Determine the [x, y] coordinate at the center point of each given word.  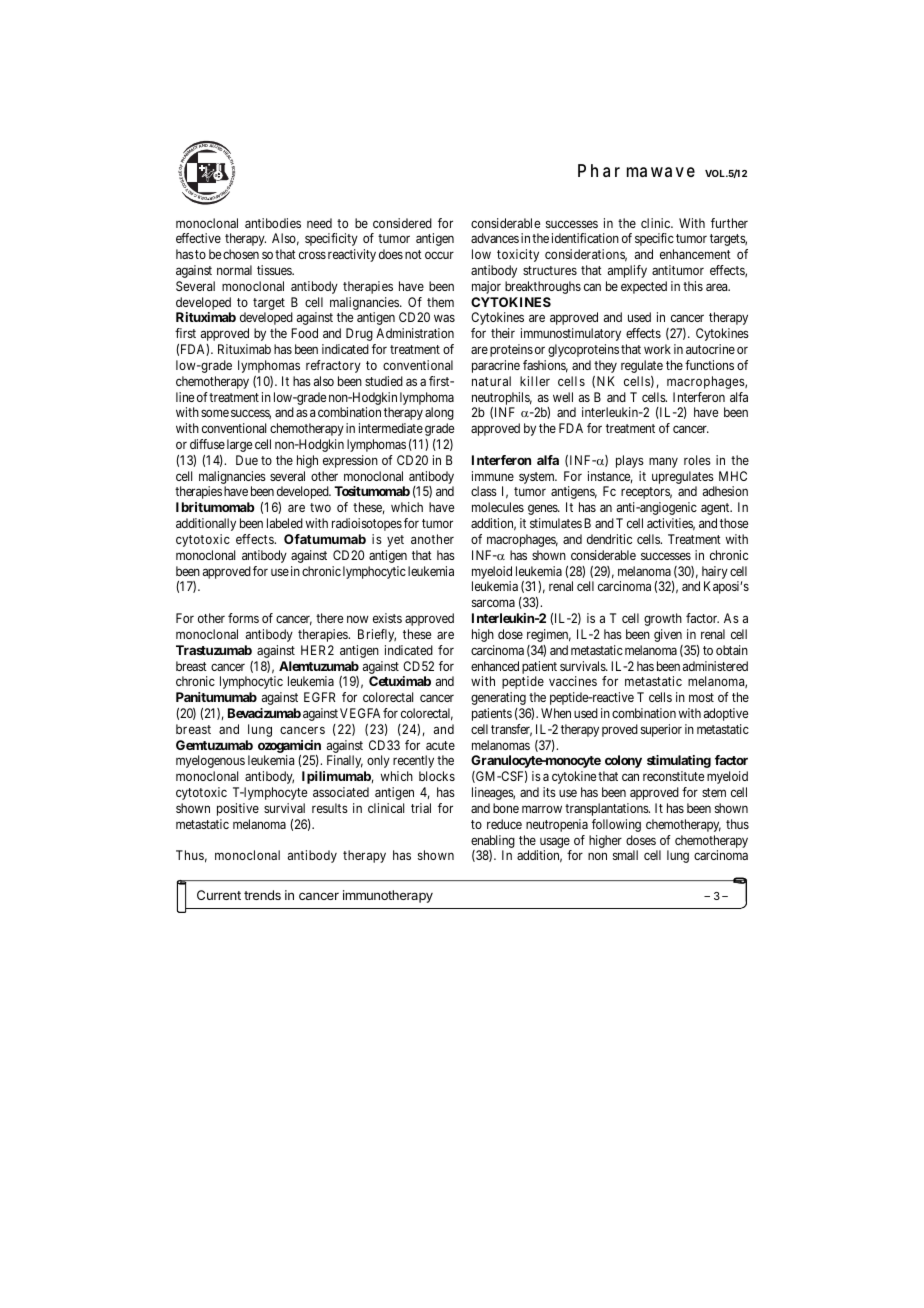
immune [493, 476]
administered [715, 666]
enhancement [695, 254]
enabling [493, 841]
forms [243, 618]
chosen [241, 254]
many [663, 462]
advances [495, 238]
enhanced [495, 666]
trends [262, 895]
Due [247, 460]
